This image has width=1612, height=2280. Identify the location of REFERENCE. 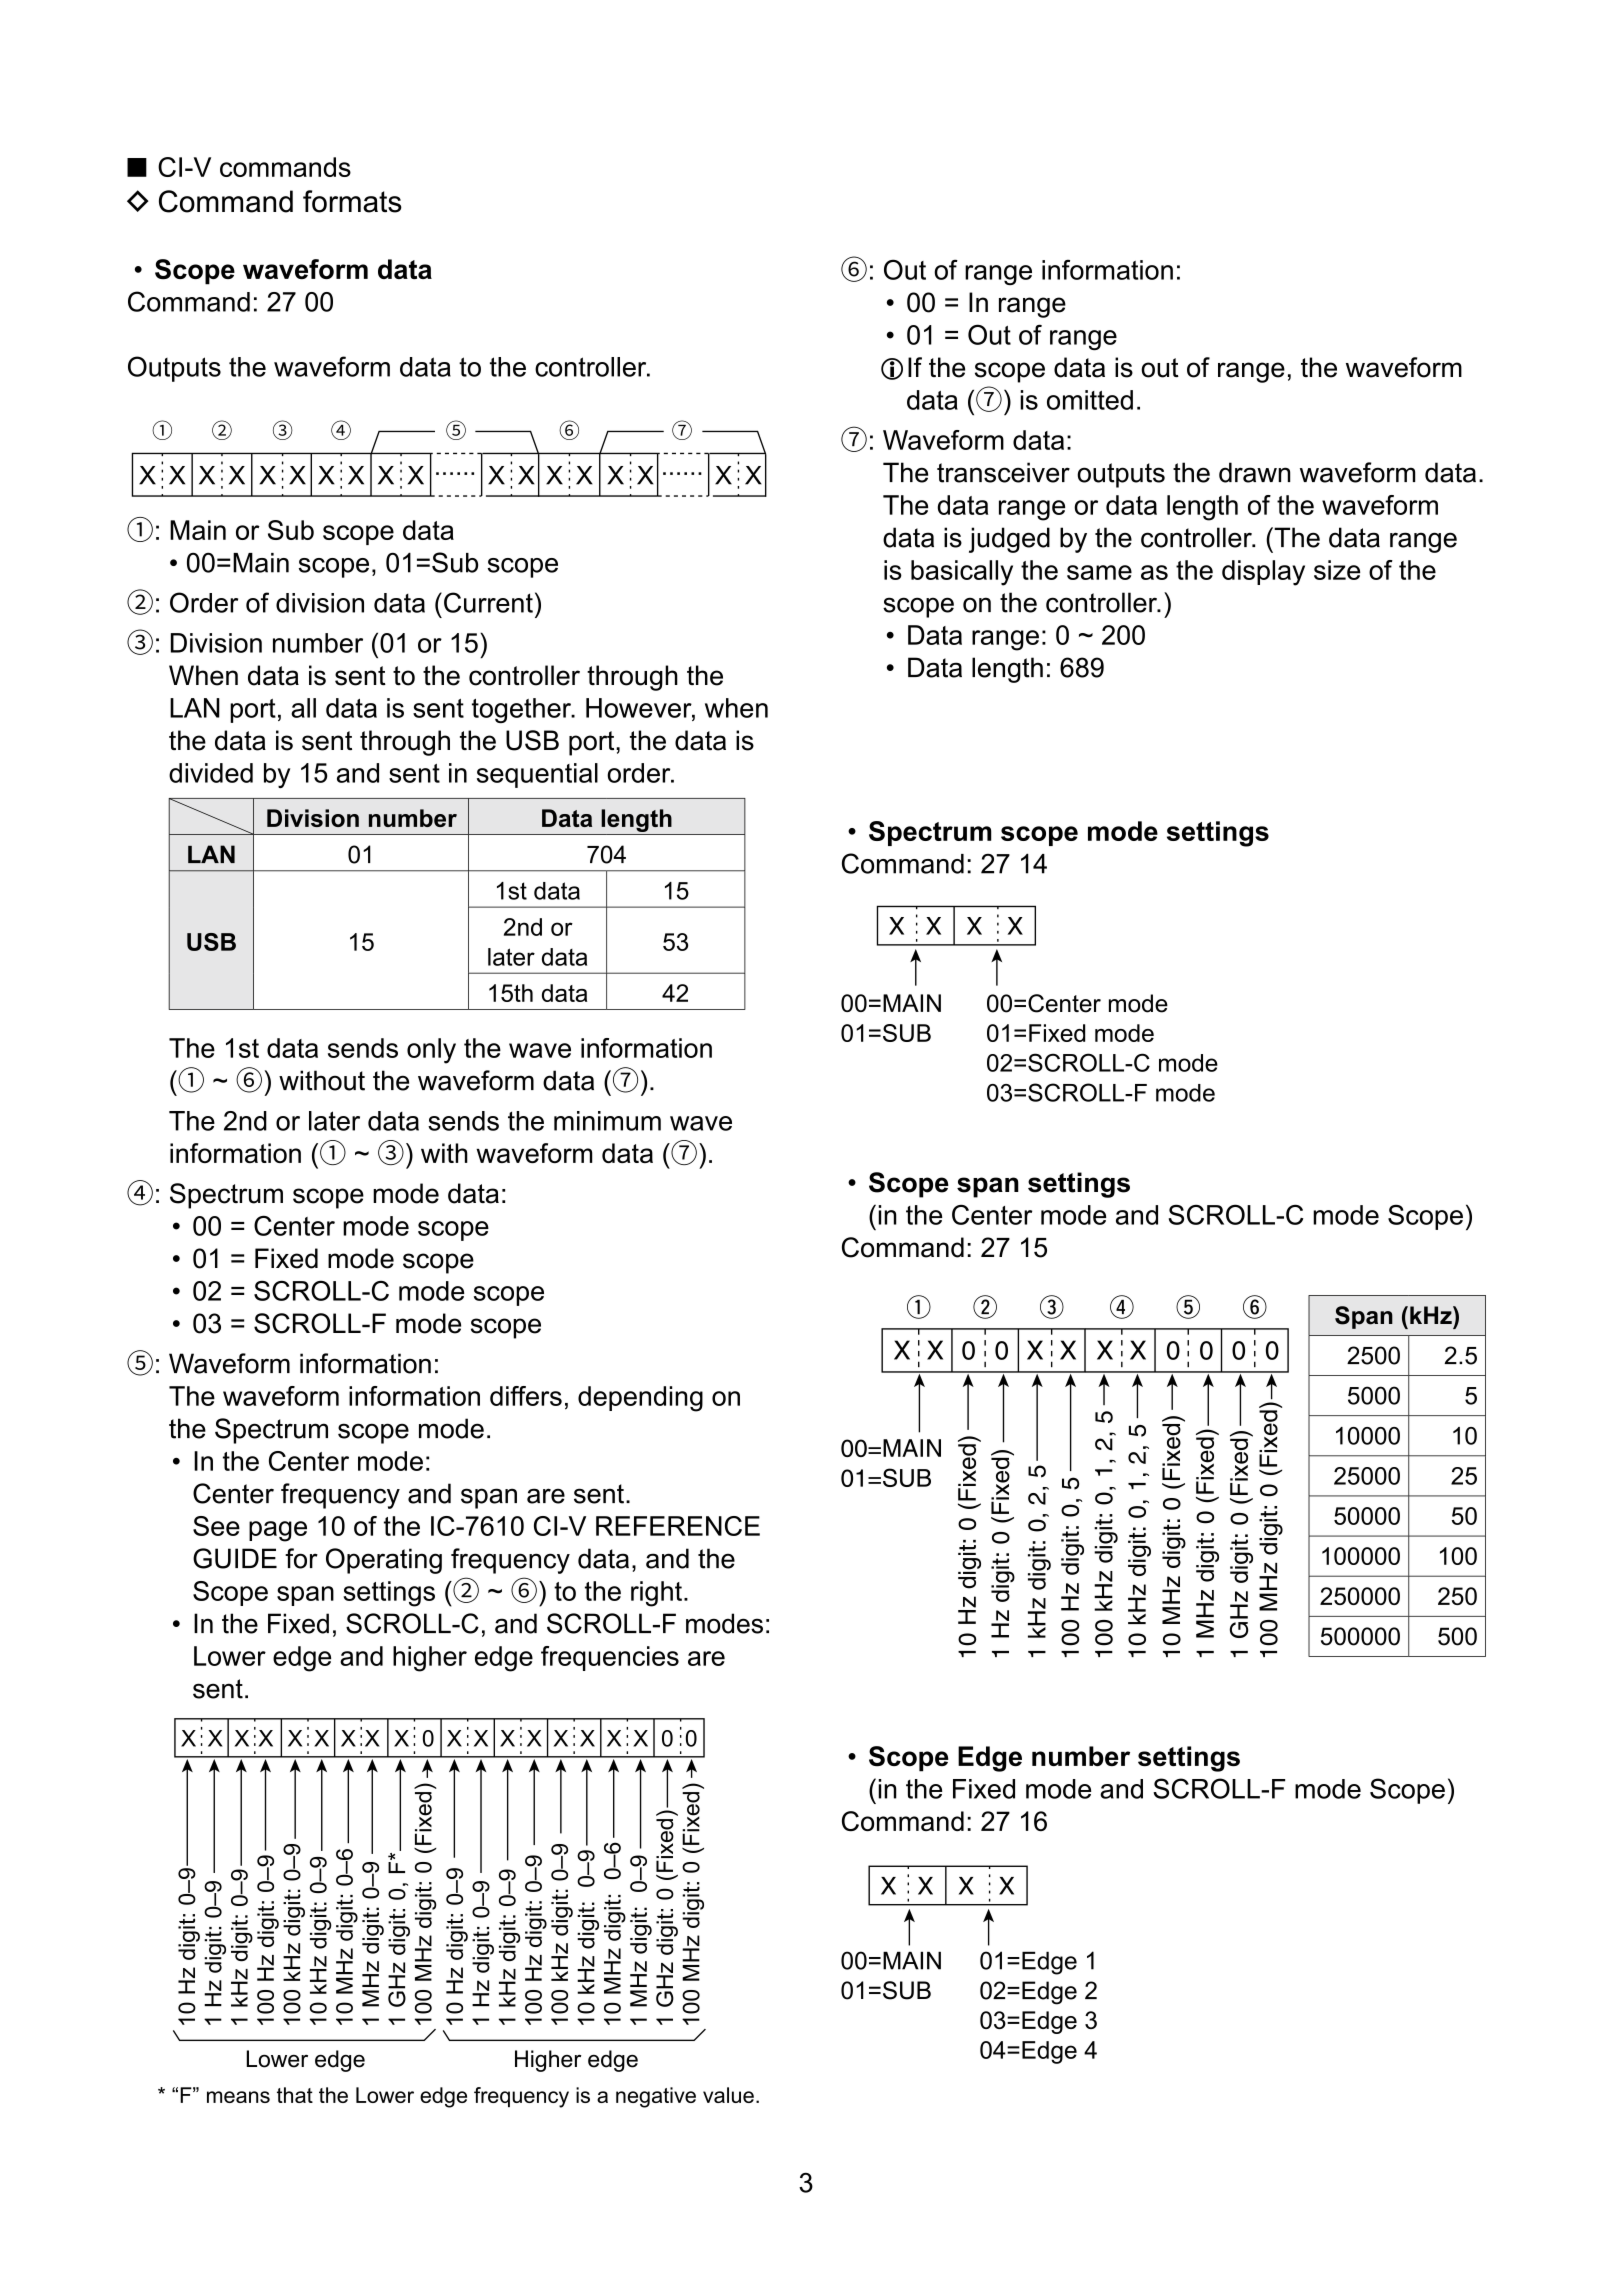
(678, 1526).
